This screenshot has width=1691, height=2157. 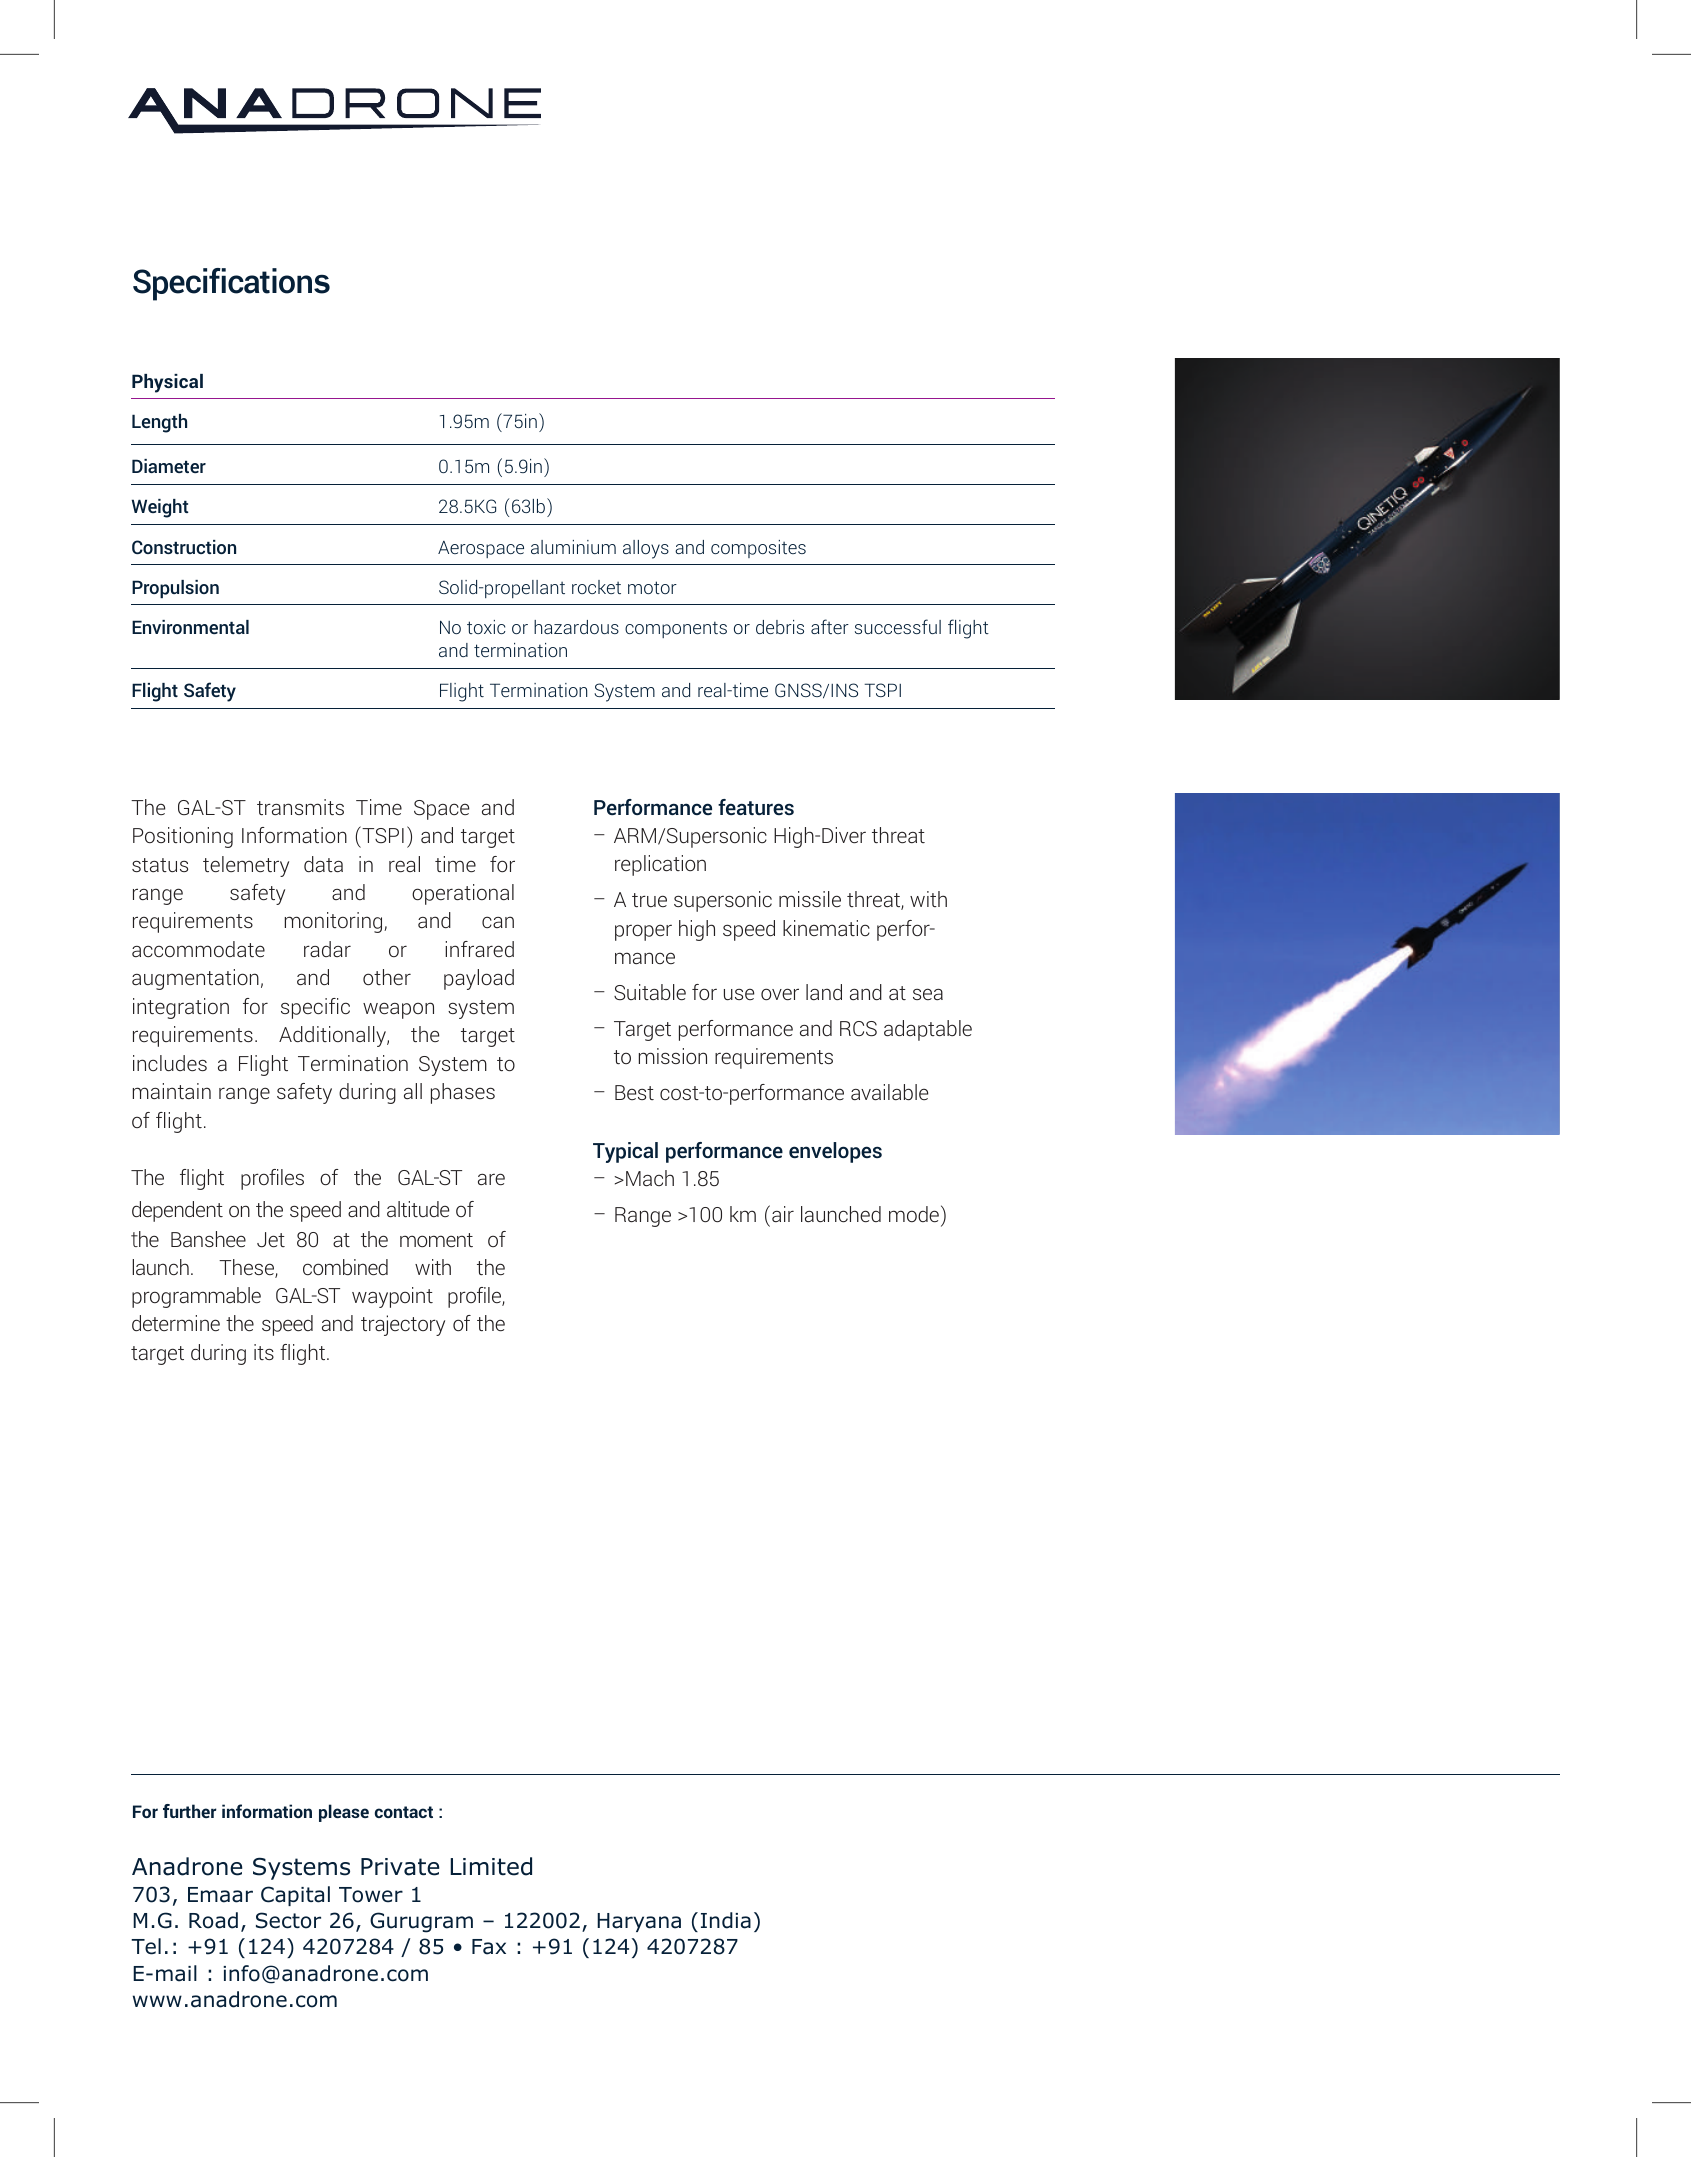 What do you see at coordinates (463, 894) in the screenshot?
I see `operational` at bounding box center [463, 894].
